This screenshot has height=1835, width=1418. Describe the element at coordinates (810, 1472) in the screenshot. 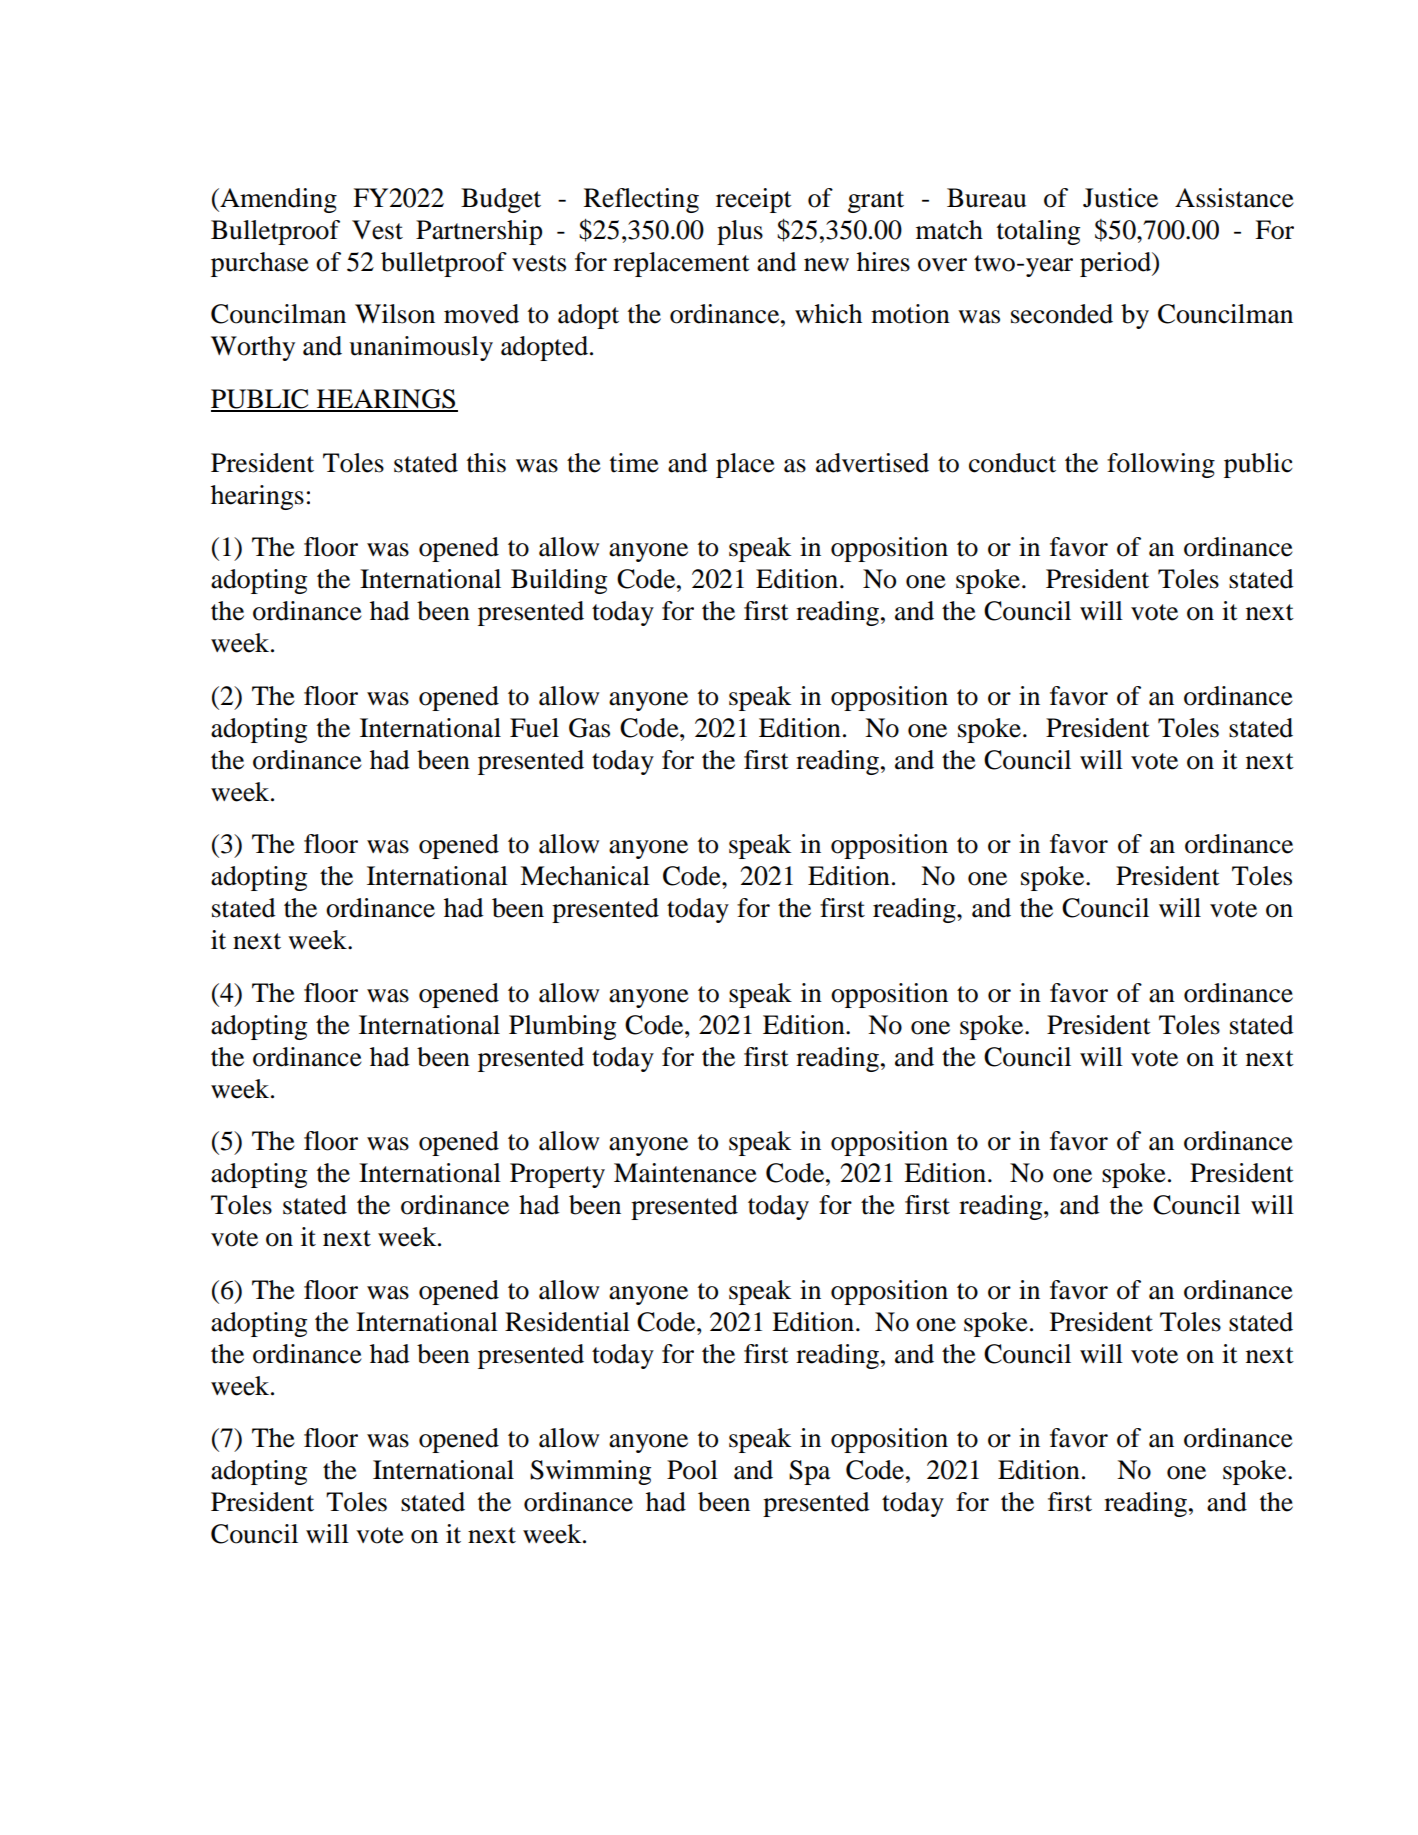

I see `Spa` at that location.
